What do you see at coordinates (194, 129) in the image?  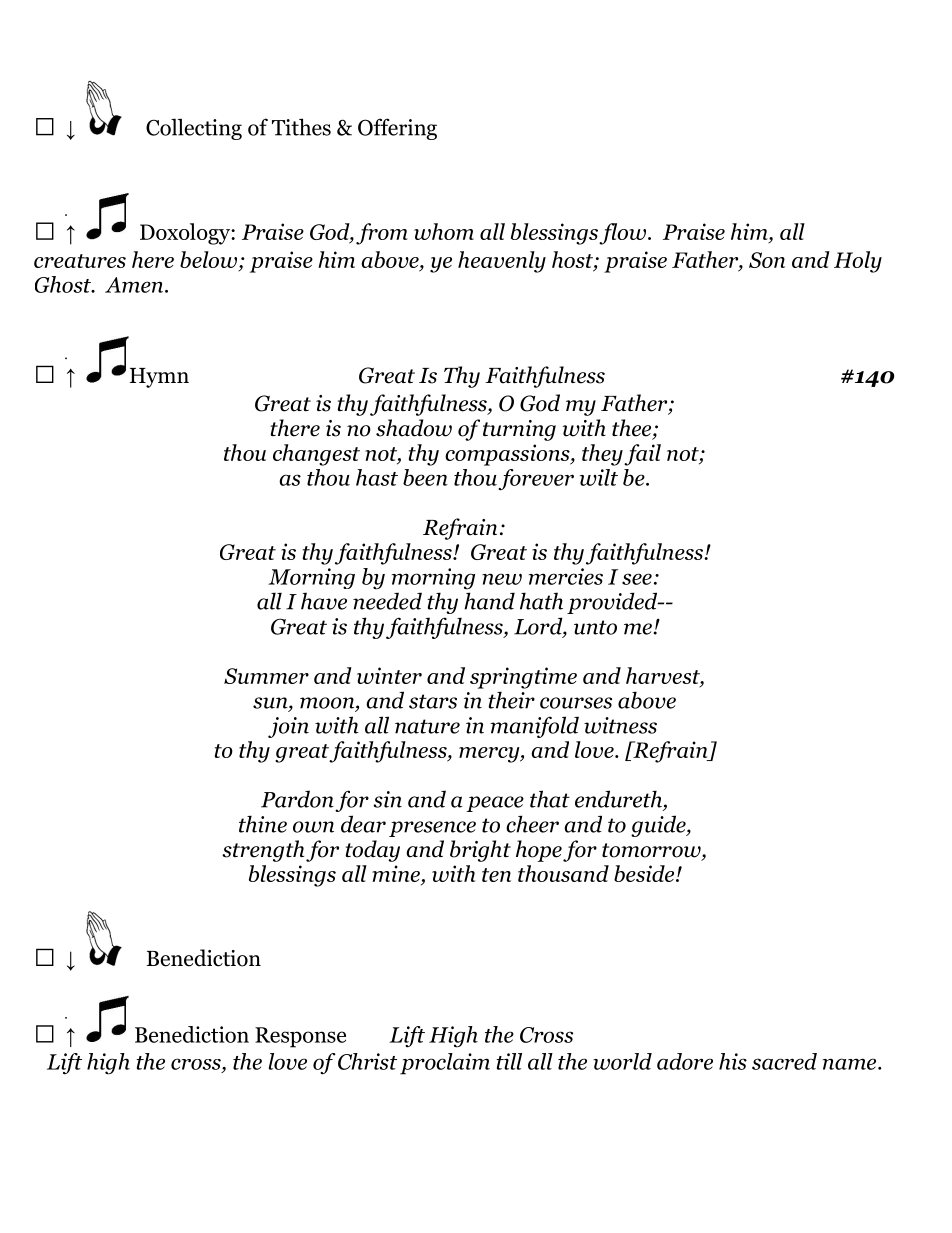 I see `Collecting` at bounding box center [194, 129].
